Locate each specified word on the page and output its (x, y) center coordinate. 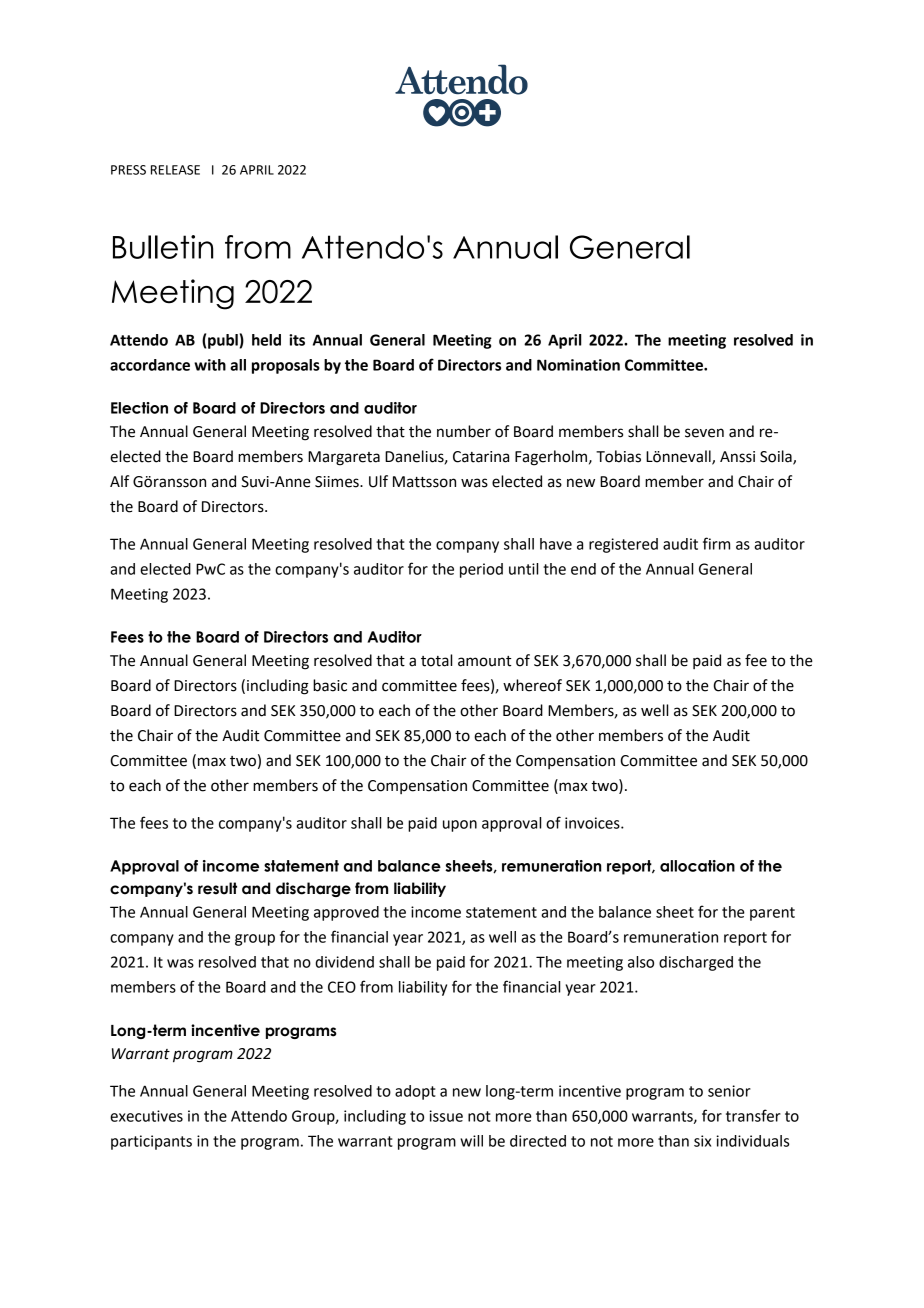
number (464, 431)
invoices (593, 823)
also (641, 962)
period (481, 570)
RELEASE (175, 170)
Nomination (578, 365)
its (297, 340)
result (217, 888)
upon (460, 826)
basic (330, 685)
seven (704, 433)
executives (146, 1116)
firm (716, 543)
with (210, 365)
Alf (119, 481)
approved (346, 913)
